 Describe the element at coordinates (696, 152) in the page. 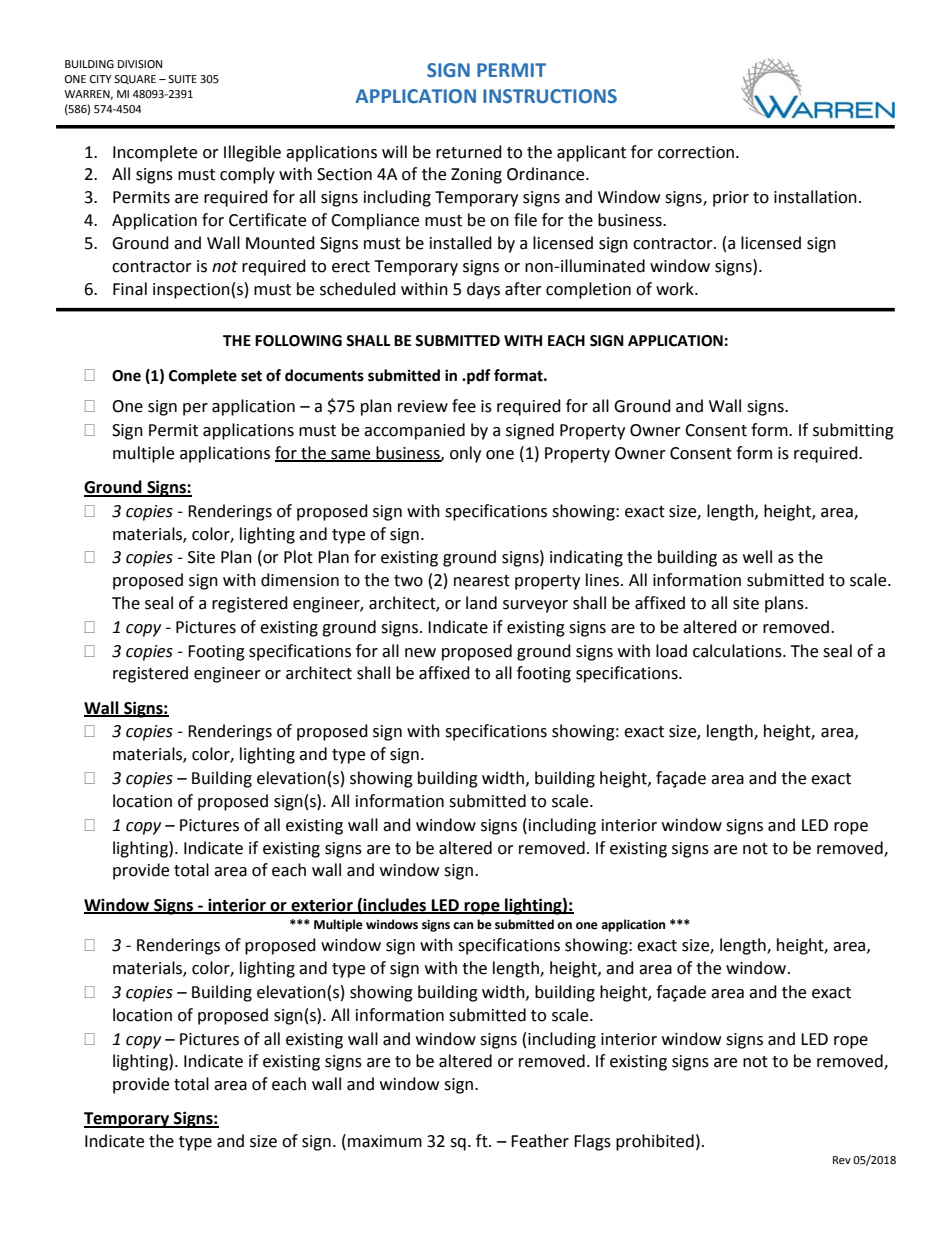

I see `correction` at that location.
